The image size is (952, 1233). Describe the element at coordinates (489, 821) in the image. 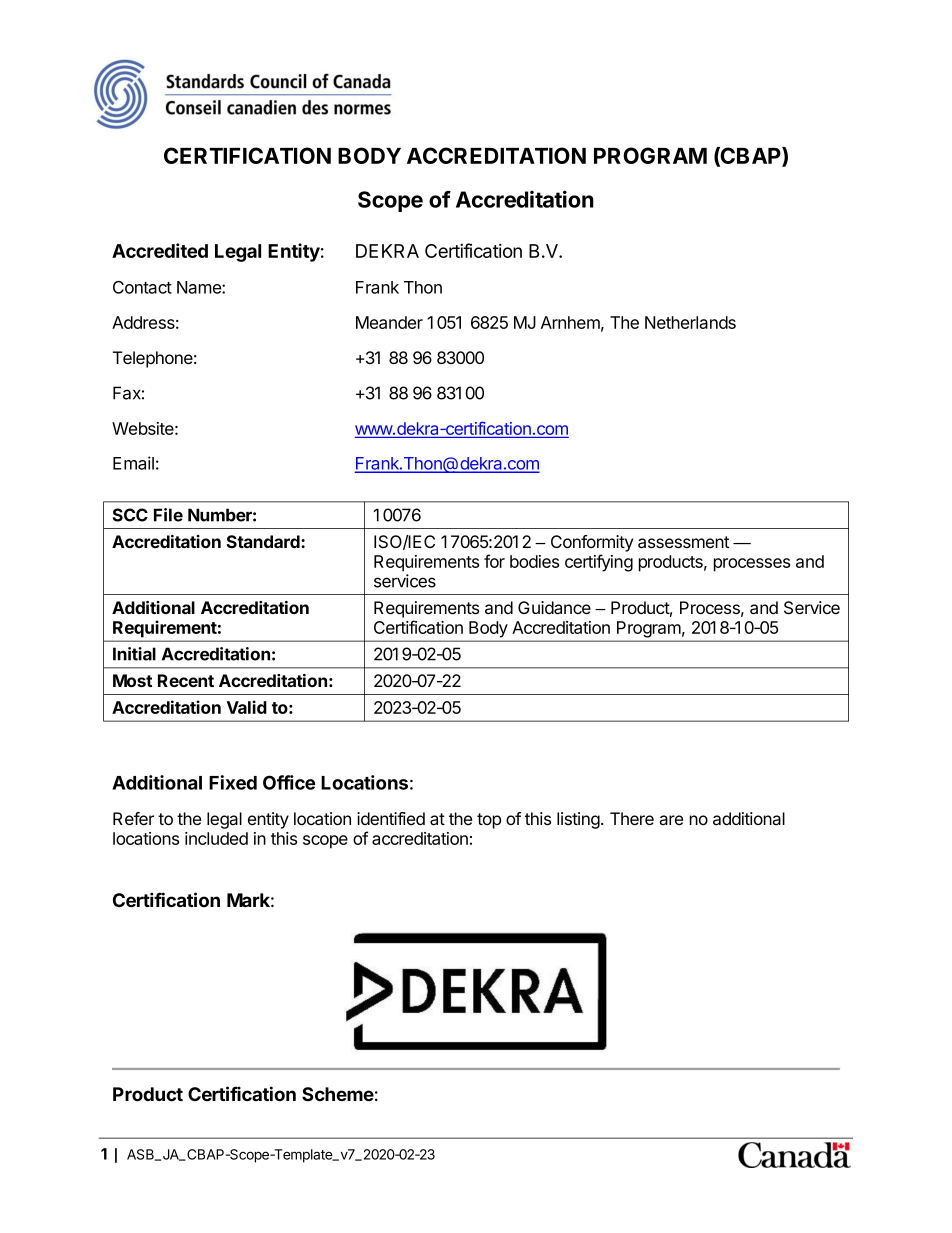

I see `top` at that location.
